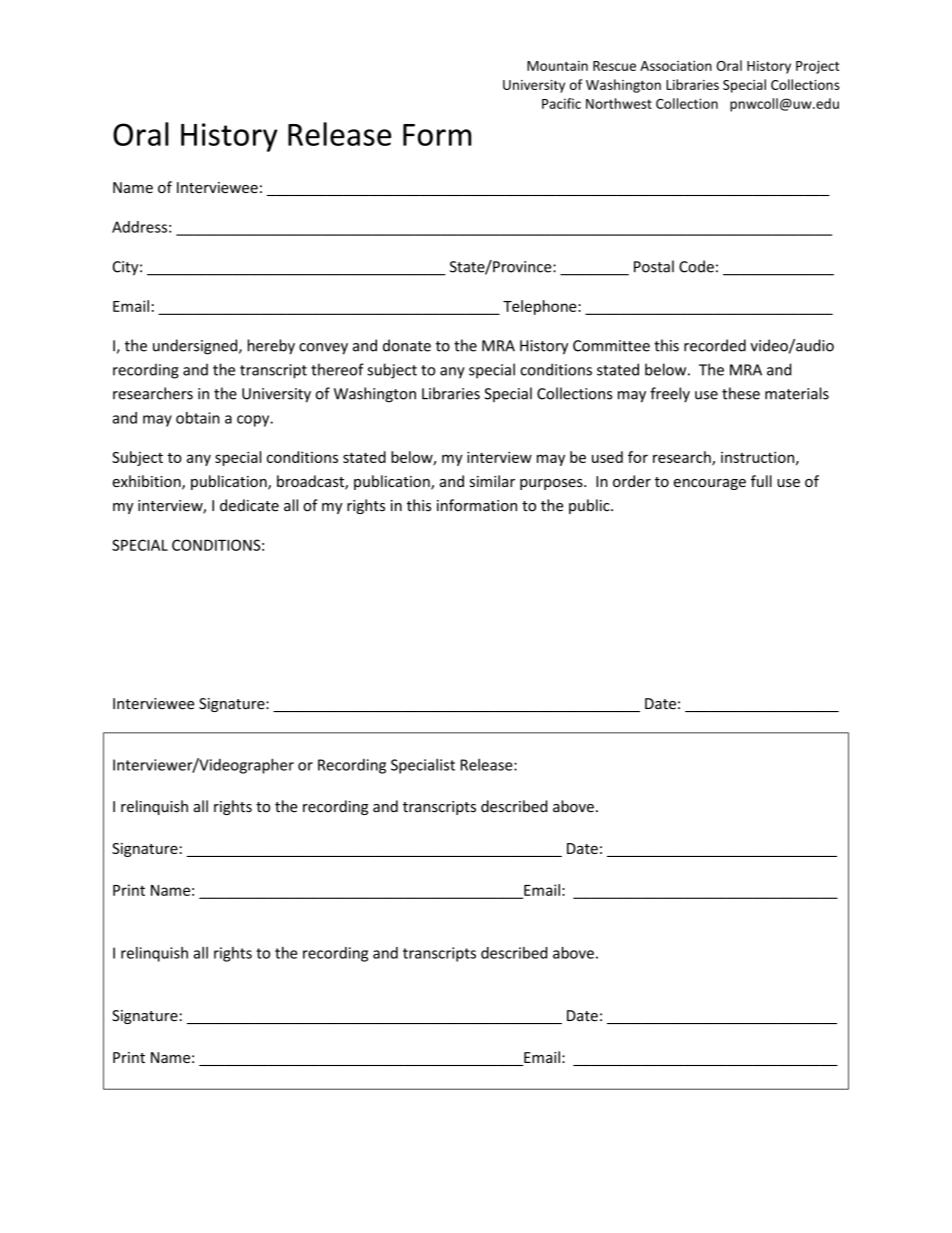 This document has height=1233, width=952. I want to click on Mountain, so click(557, 66).
